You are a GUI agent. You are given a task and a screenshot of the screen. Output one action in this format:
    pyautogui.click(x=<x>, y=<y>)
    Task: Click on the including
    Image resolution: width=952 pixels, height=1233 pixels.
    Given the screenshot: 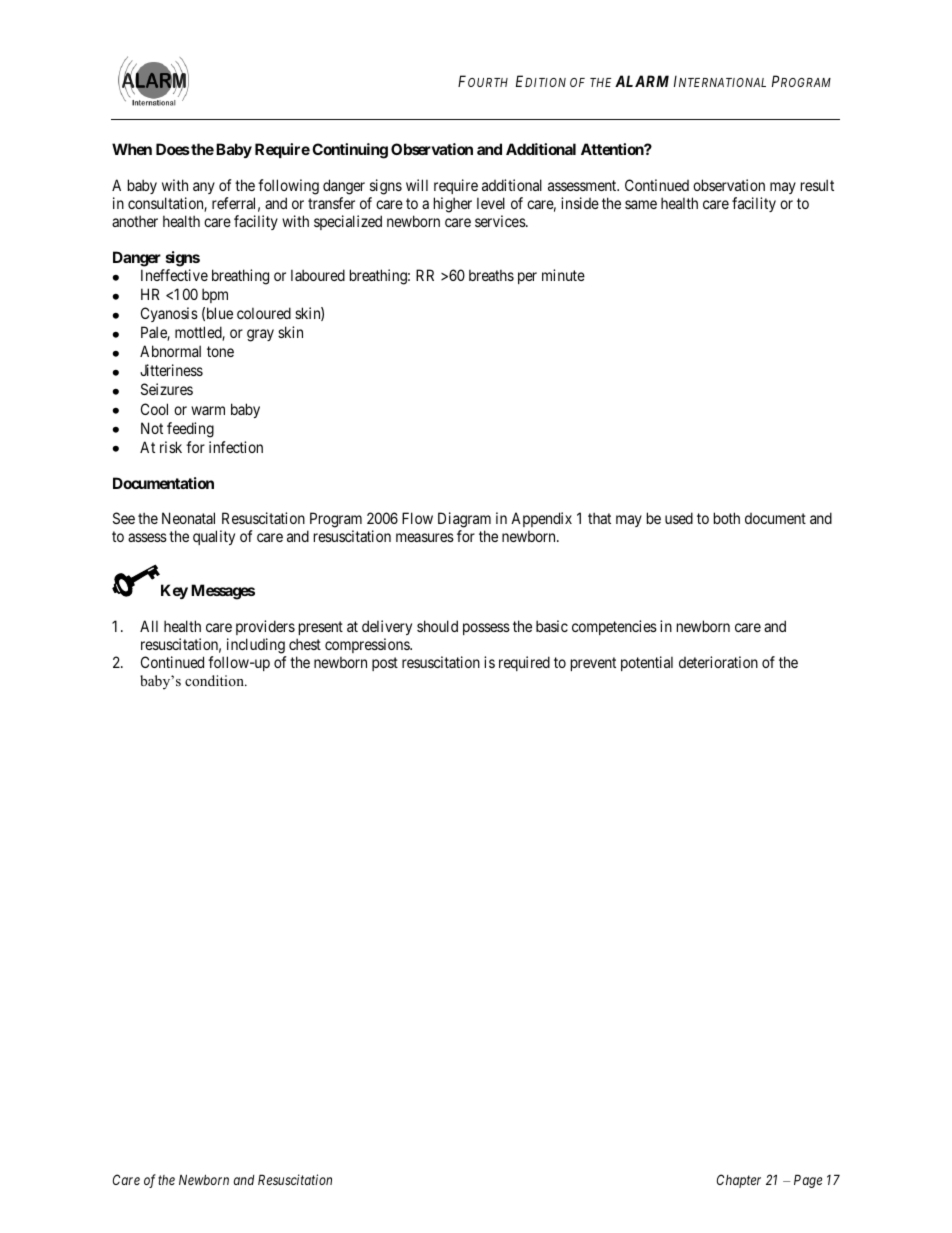 What is the action you would take?
    pyautogui.click(x=256, y=646)
